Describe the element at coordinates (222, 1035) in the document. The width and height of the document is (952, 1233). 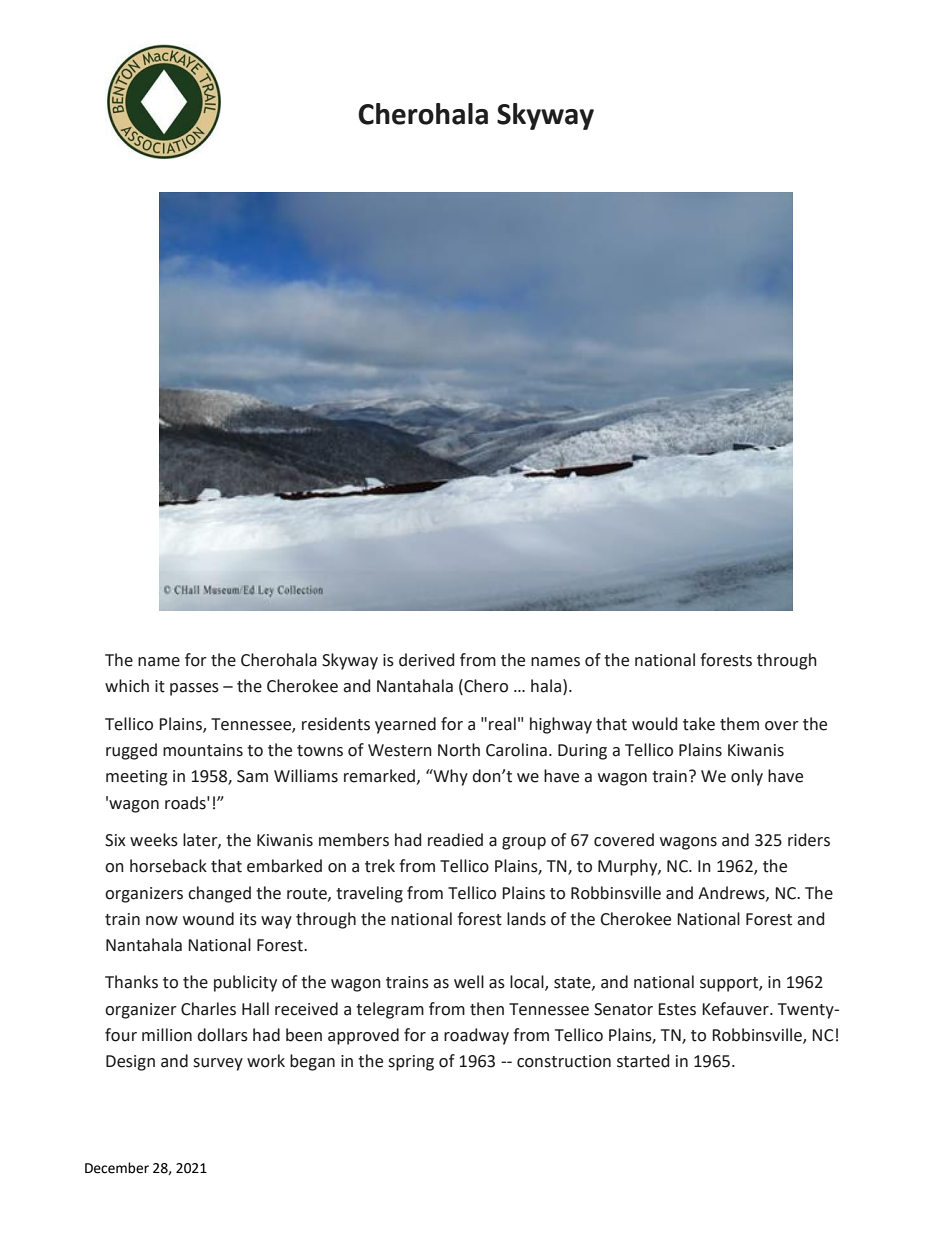
I see `dollars` at that location.
